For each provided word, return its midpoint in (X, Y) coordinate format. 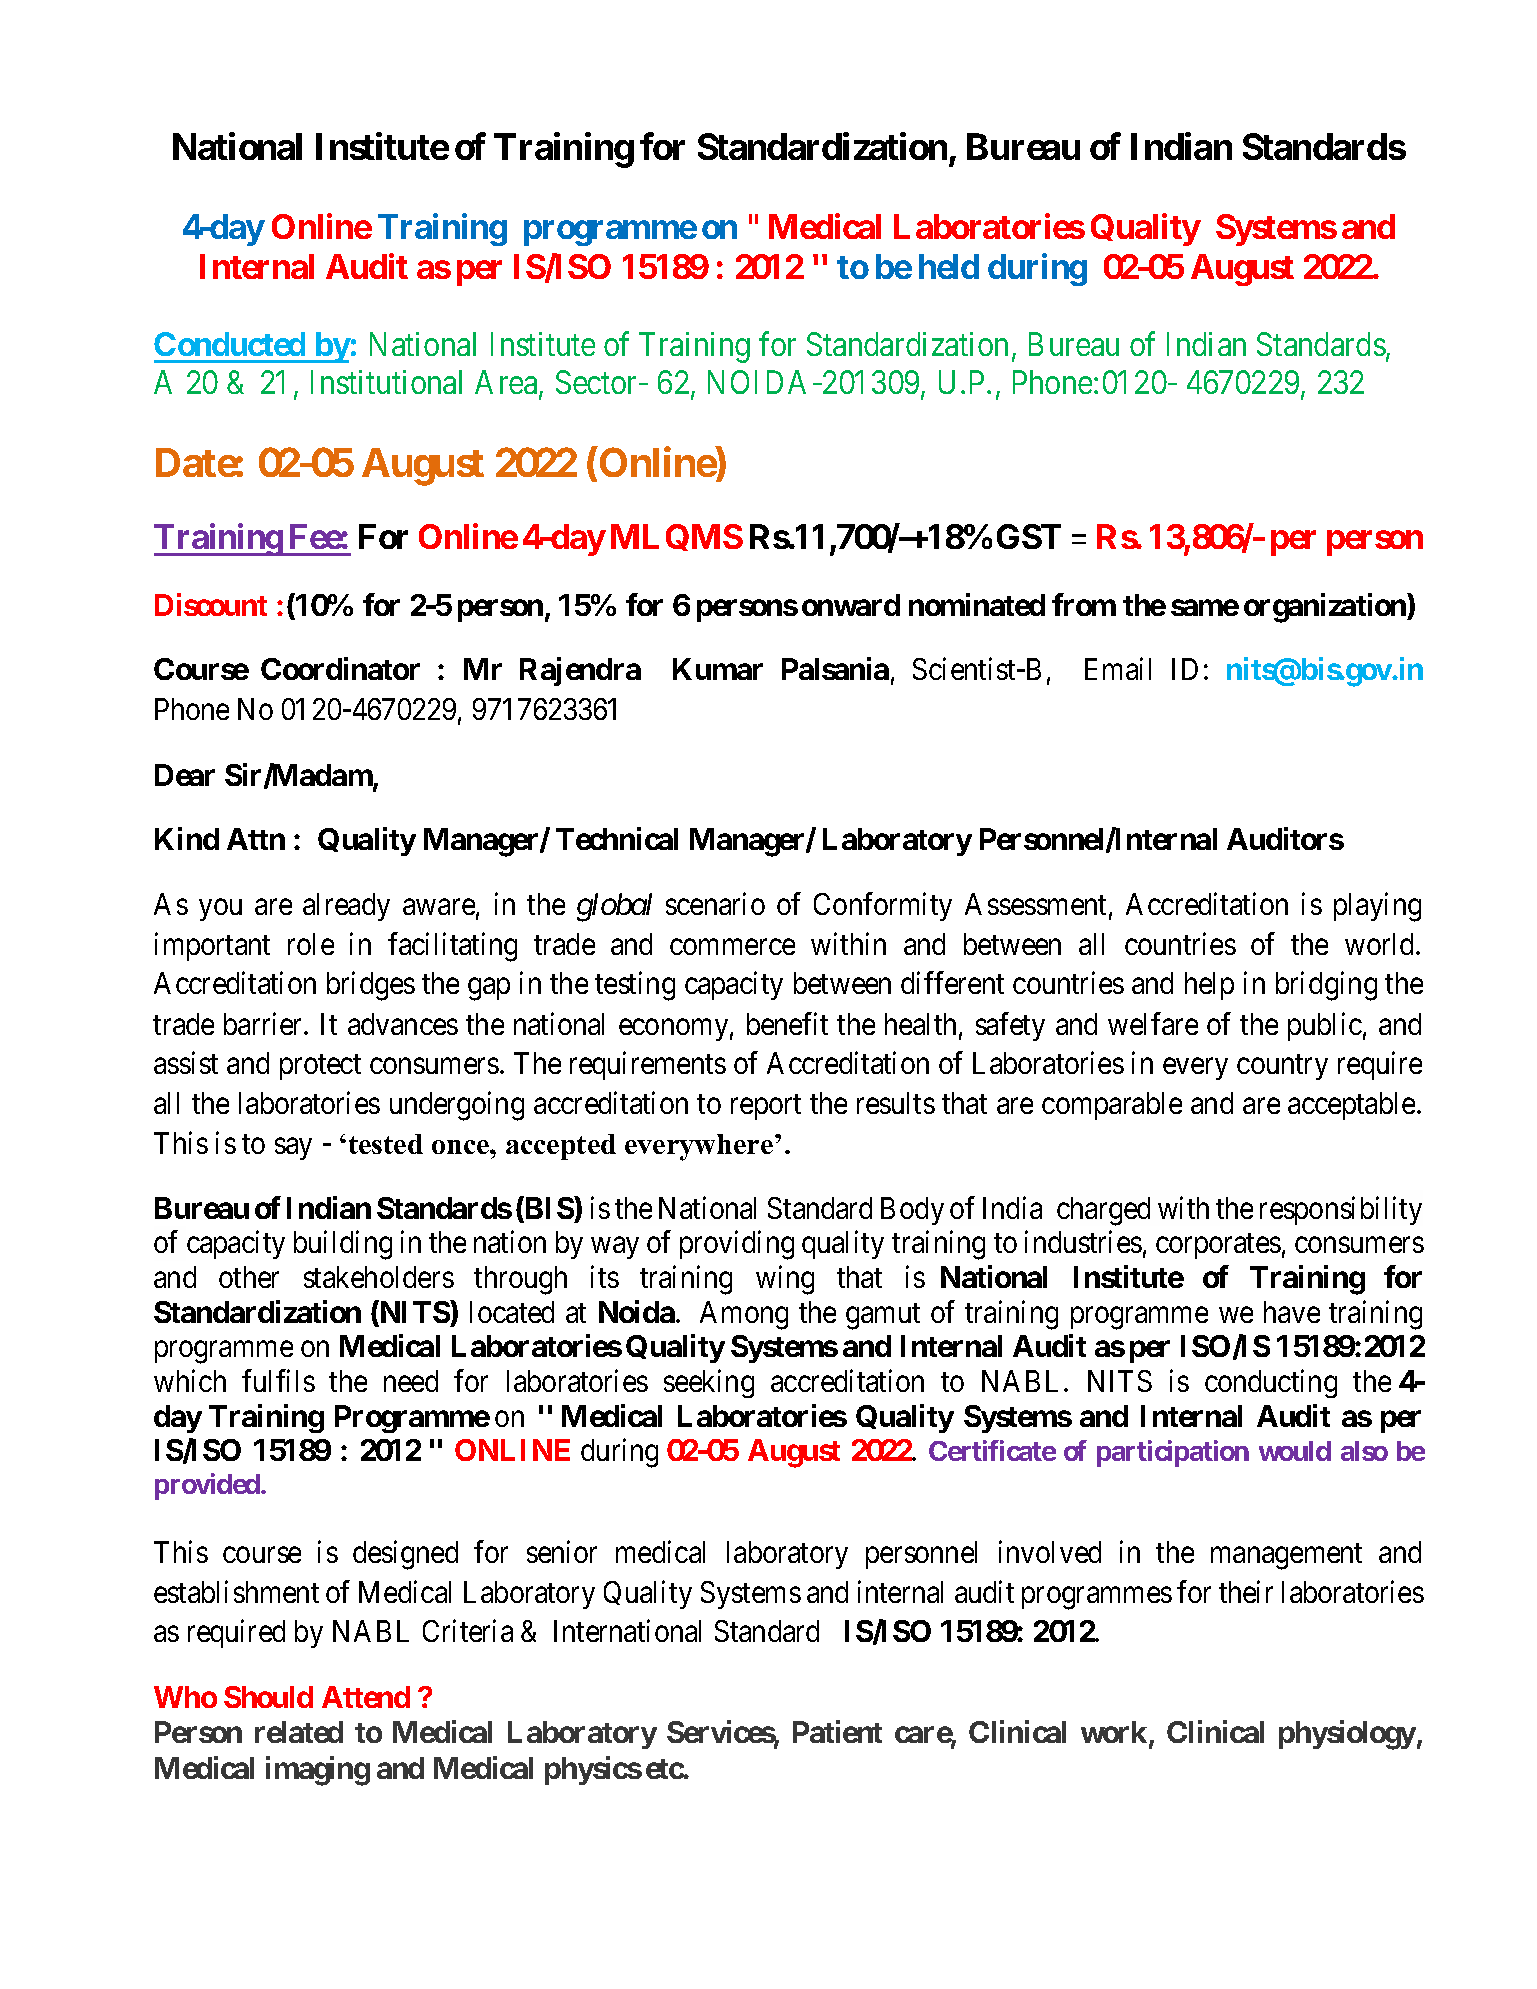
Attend (366, 1697)
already (346, 907)
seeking (709, 1383)
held (949, 266)
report (766, 1107)
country (1282, 1067)
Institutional (386, 382)
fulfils (278, 1380)
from (1084, 604)
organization (1326, 608)
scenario (715, 903)
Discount (211, 604)
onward (851, 605)
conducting (1271, 1383)
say (293, 1149)
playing (1377, 907)
